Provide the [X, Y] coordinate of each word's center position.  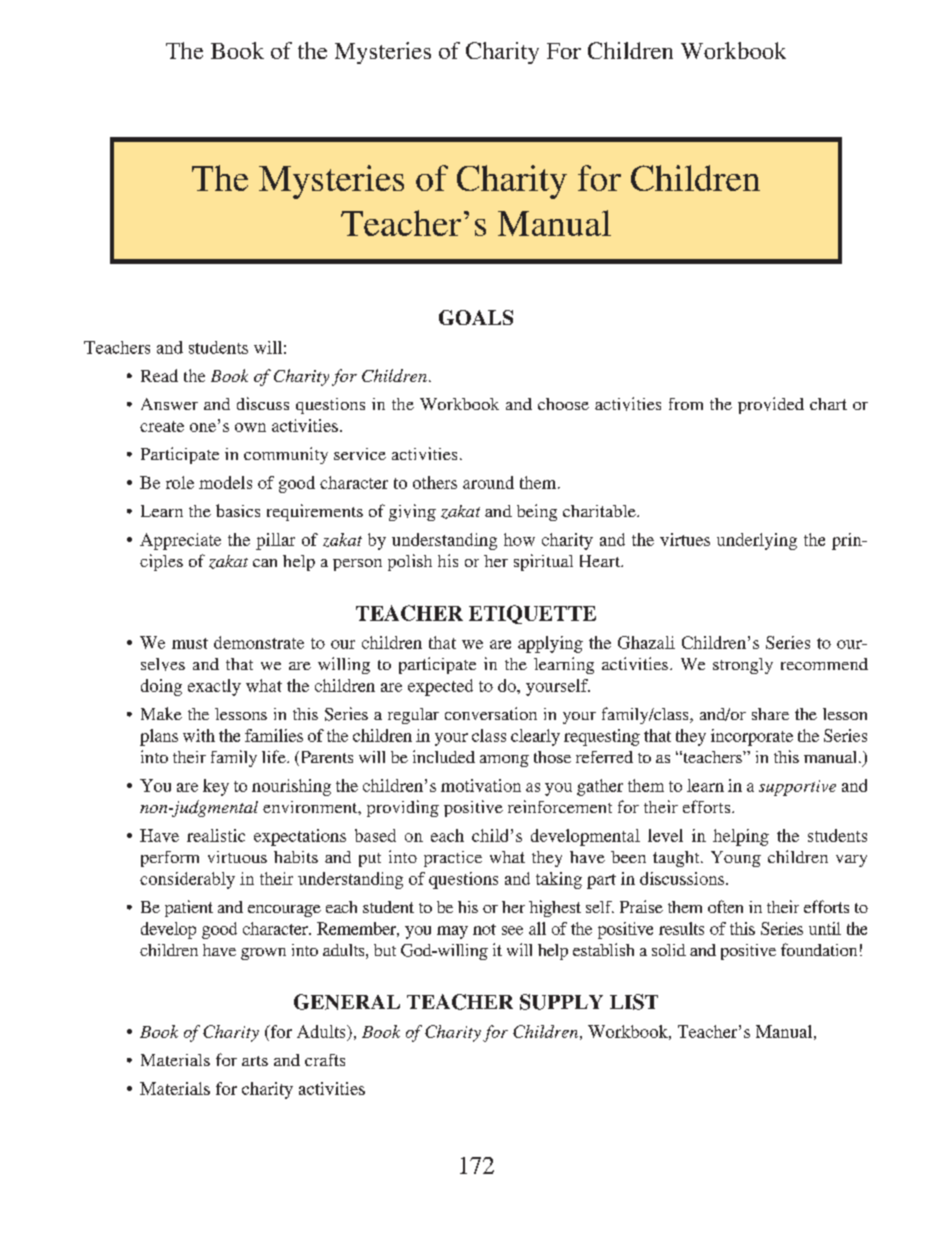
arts [255, 1061]
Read [159, 375]
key [216, 787]
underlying [757, 541]
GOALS [476, 317]
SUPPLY [561, 1002]
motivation [481, 785]
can [265, 563]
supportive [797, 788]
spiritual [543, 562]
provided [771, 405]
